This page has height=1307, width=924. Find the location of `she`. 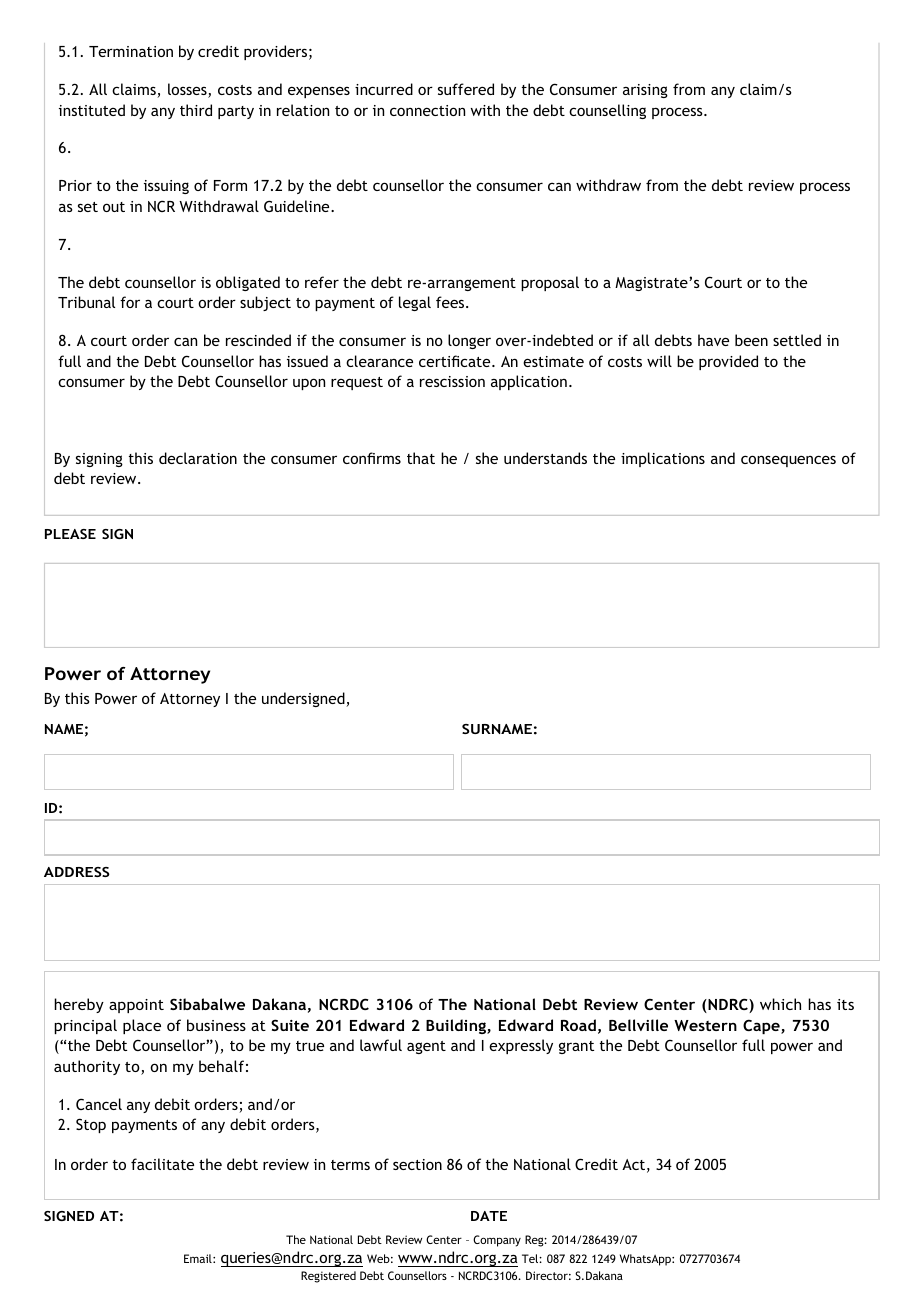

she is located at coordinates (487, 458).
